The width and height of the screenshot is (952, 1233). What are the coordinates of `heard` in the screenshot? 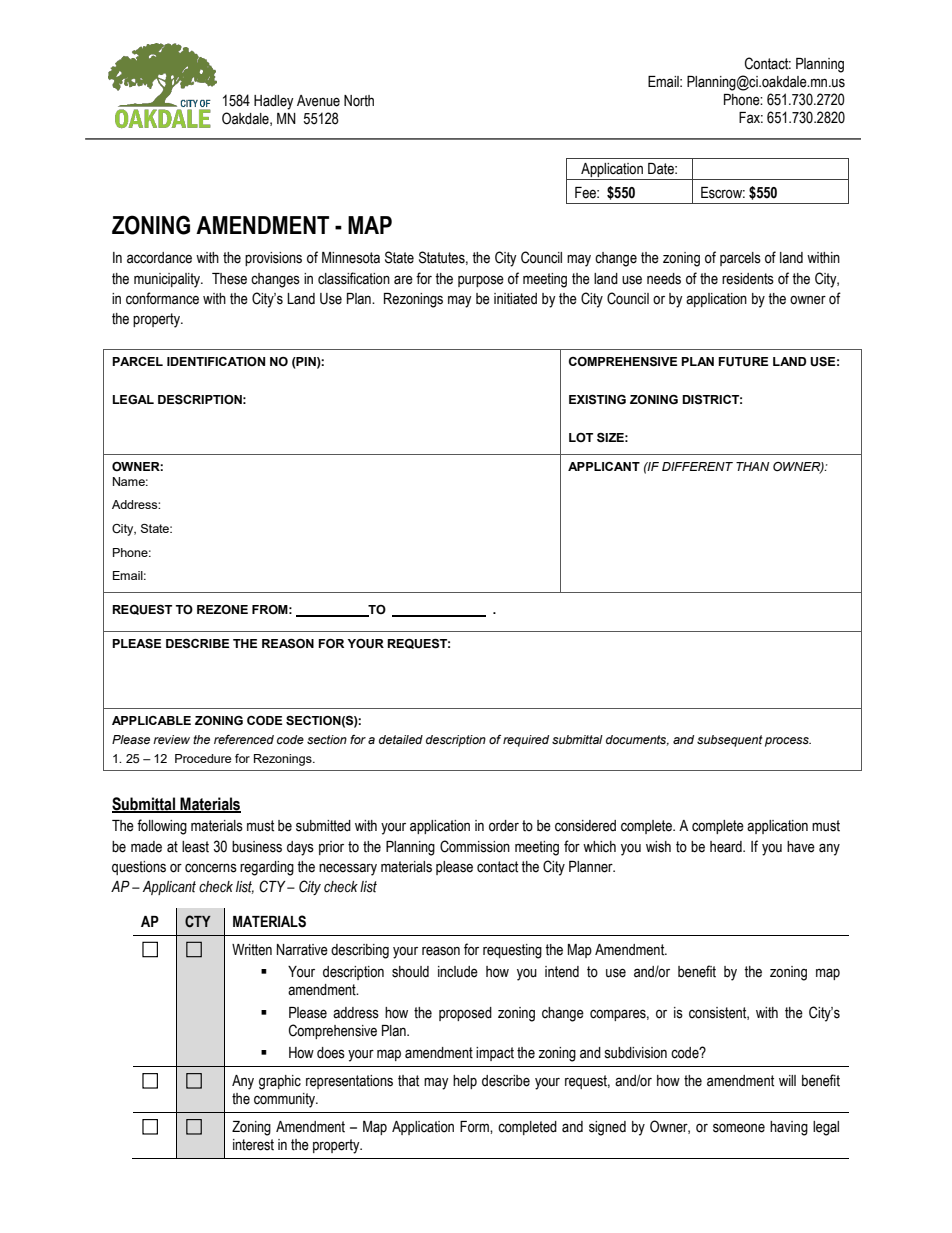 It's located at (727, 847).
